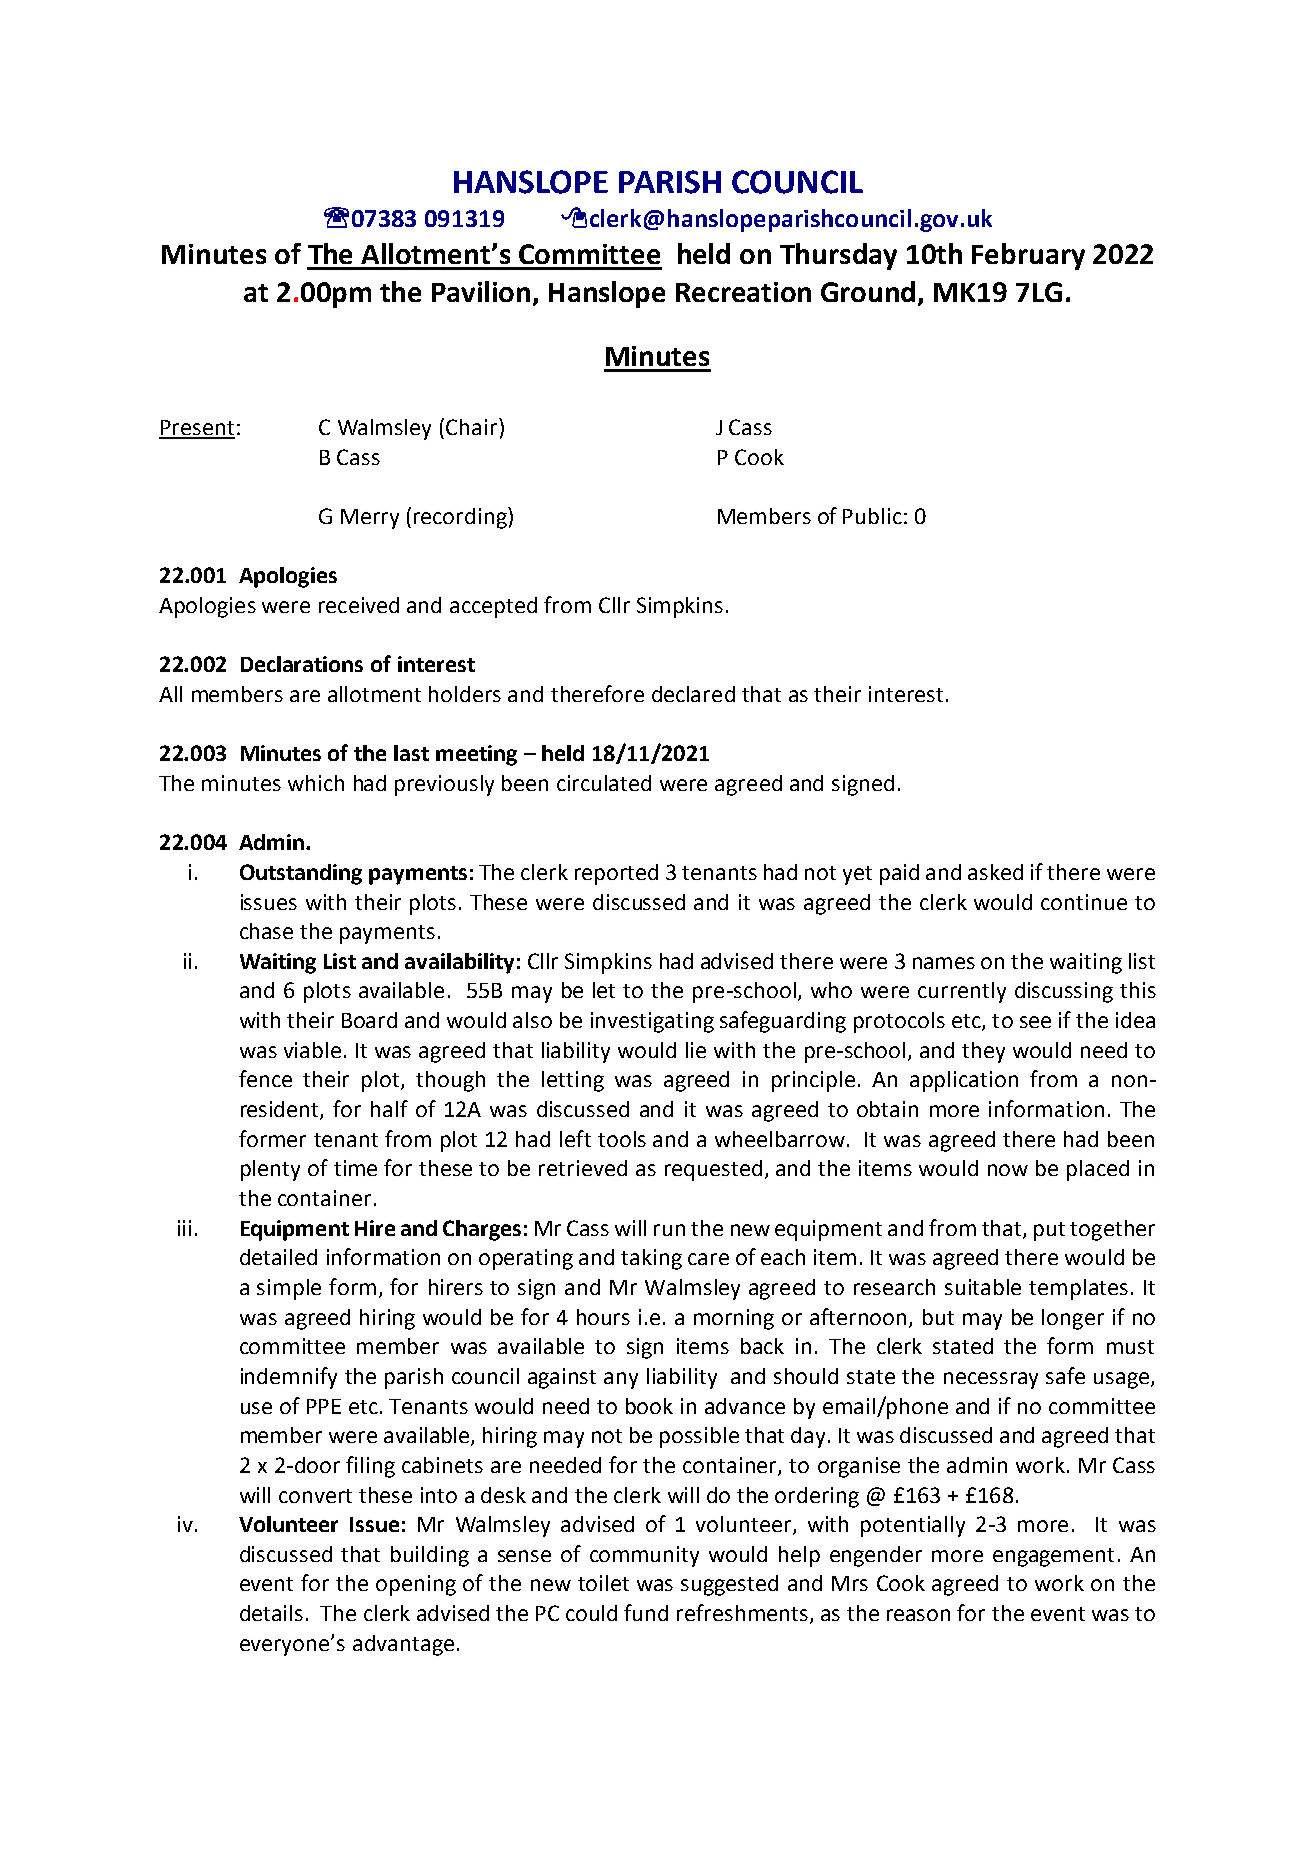  I want to click on Recreation, so click(743, 292).
